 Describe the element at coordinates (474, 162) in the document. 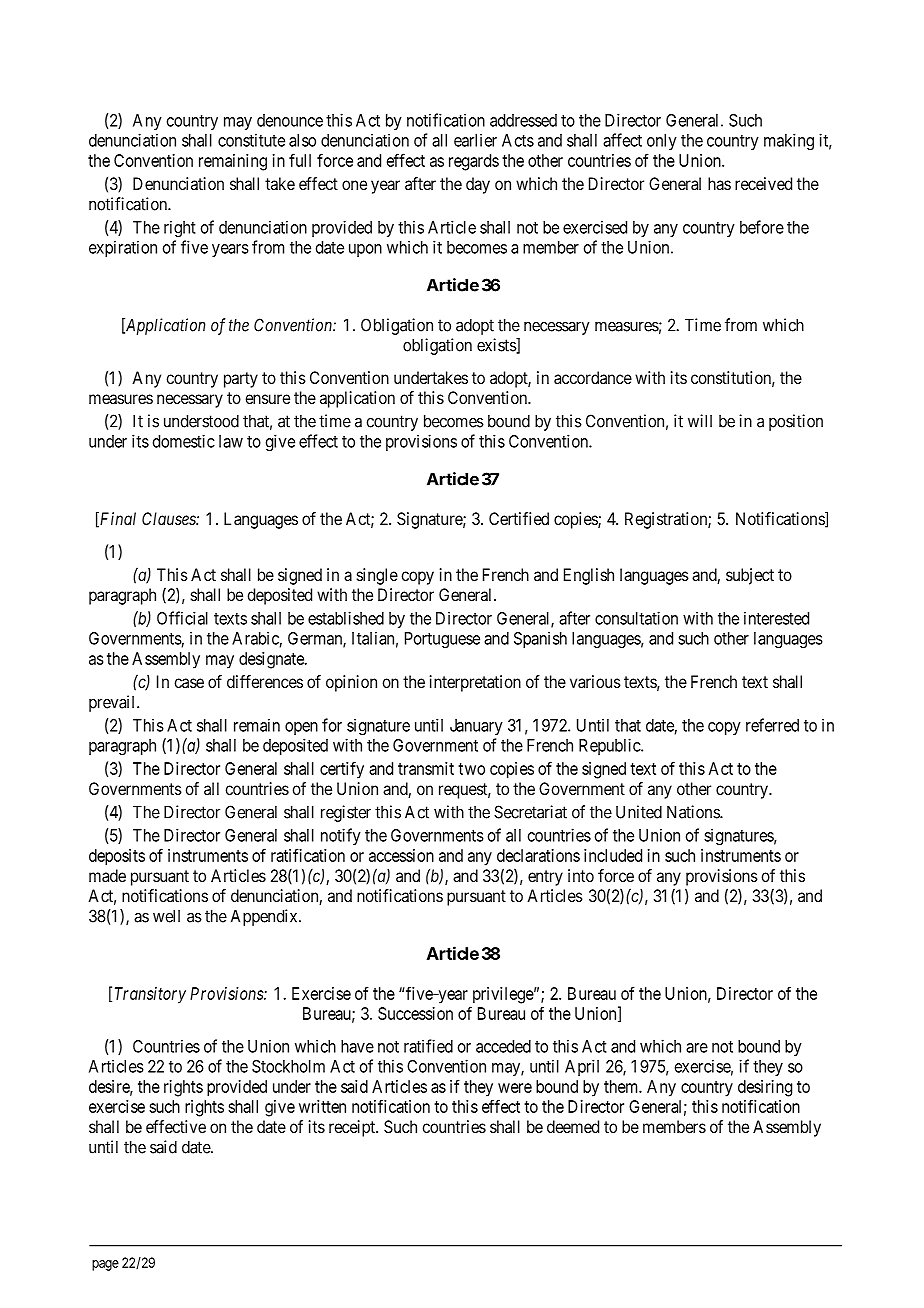

I see `regards` at that location.
